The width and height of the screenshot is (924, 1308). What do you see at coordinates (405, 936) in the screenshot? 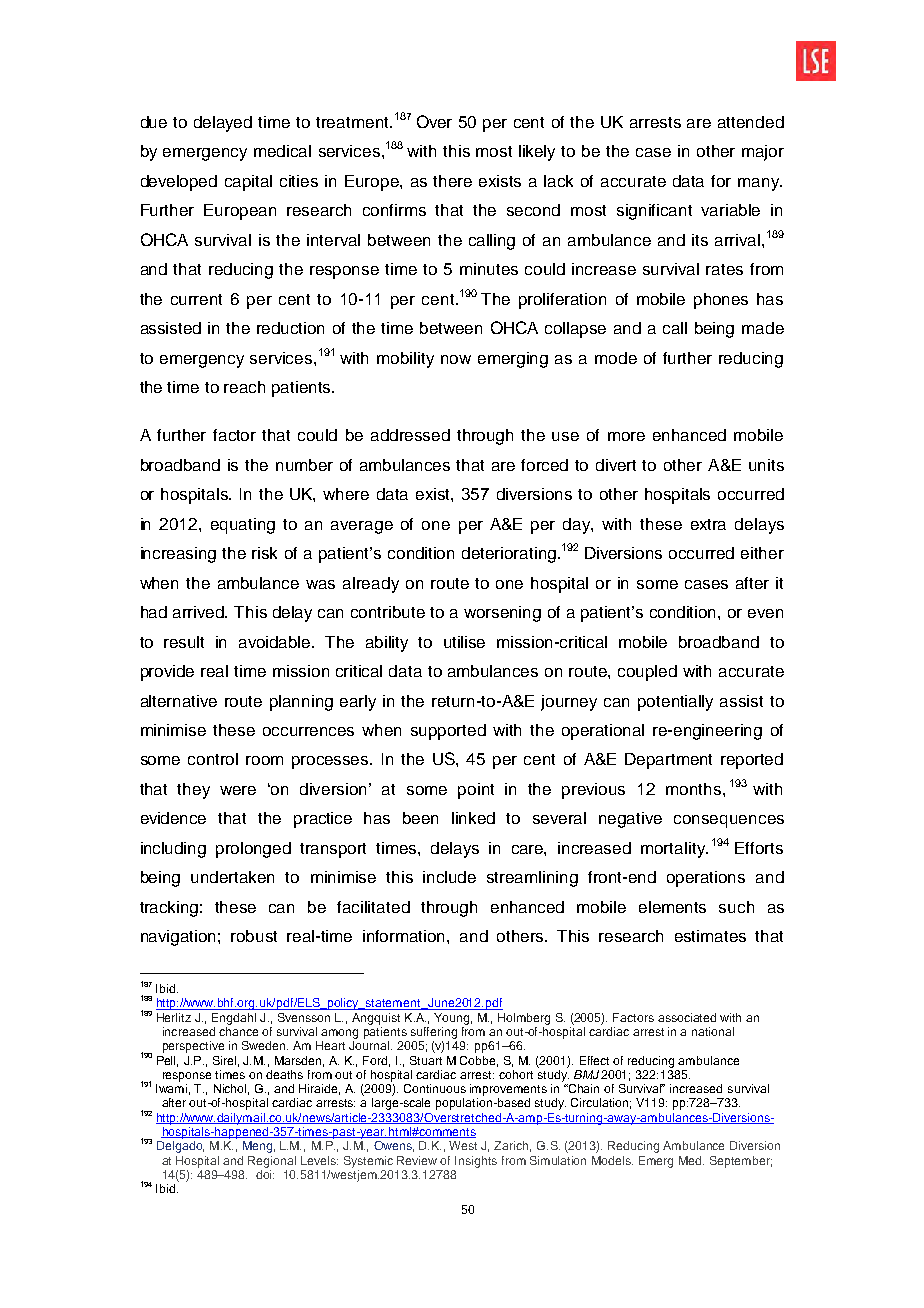
I see `information` at bounding box center [405, 936].
